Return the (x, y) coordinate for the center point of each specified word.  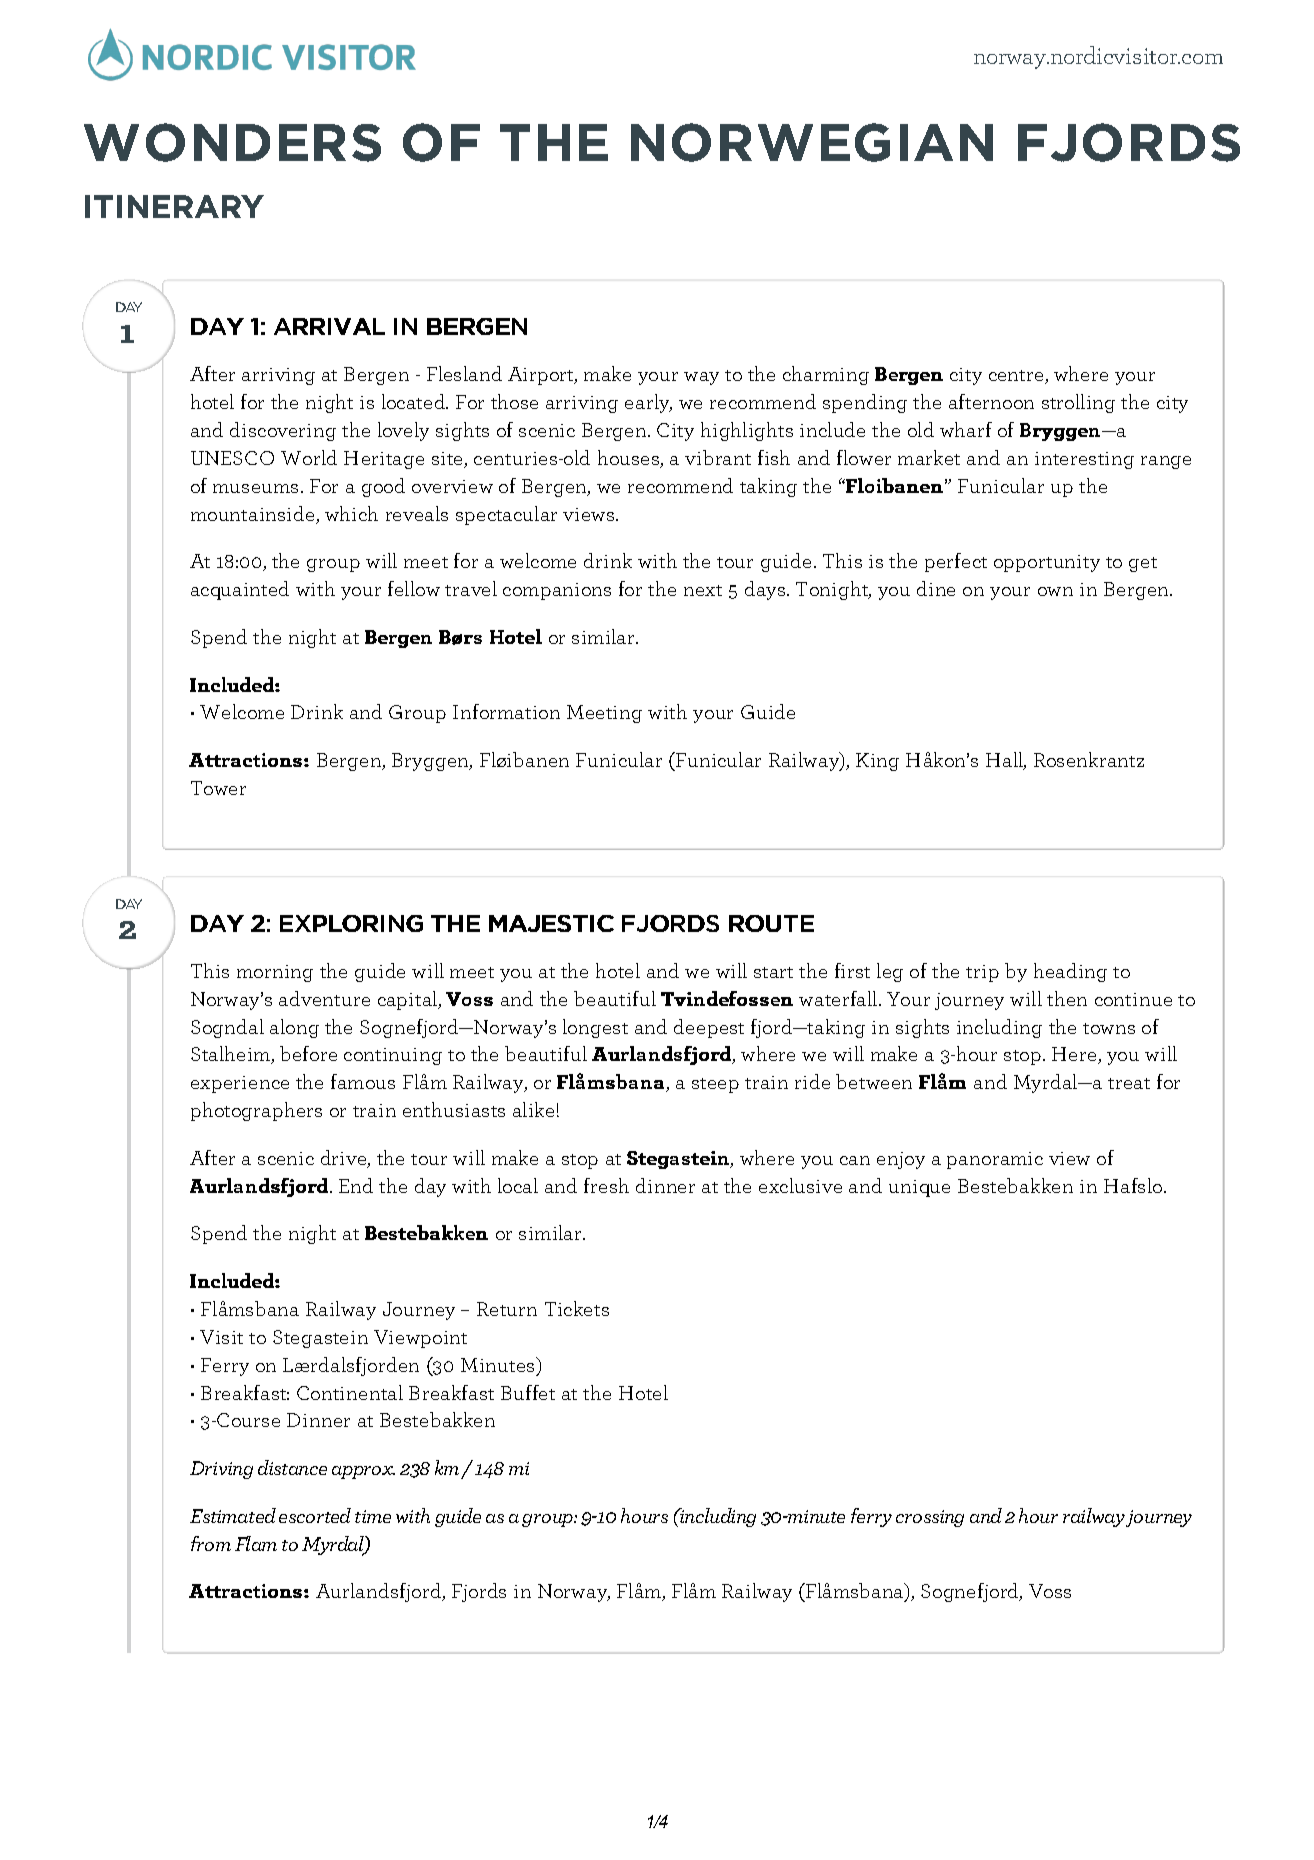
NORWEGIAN (812, 142)
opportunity (1047, 563)
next (703, 590)
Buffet (528, 1392)
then (1067, 998)
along (294, 1028)
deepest (709, 1028)
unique (919, 1188)
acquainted (240, 590)
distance (292, 1467)
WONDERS (232, 142)
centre (1017, 377)
